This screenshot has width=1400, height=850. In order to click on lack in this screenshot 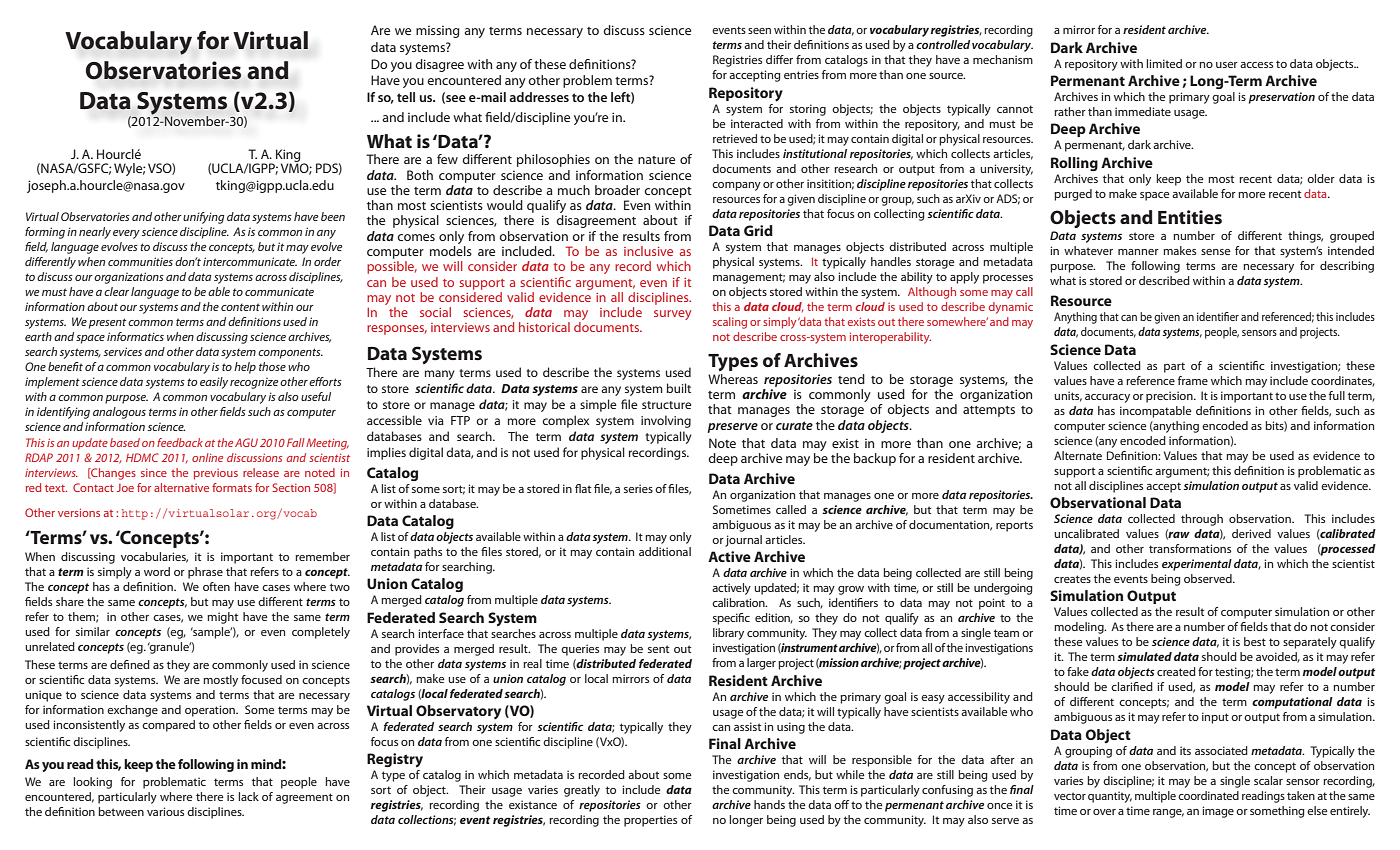, I will do `click(249, 796)`.
